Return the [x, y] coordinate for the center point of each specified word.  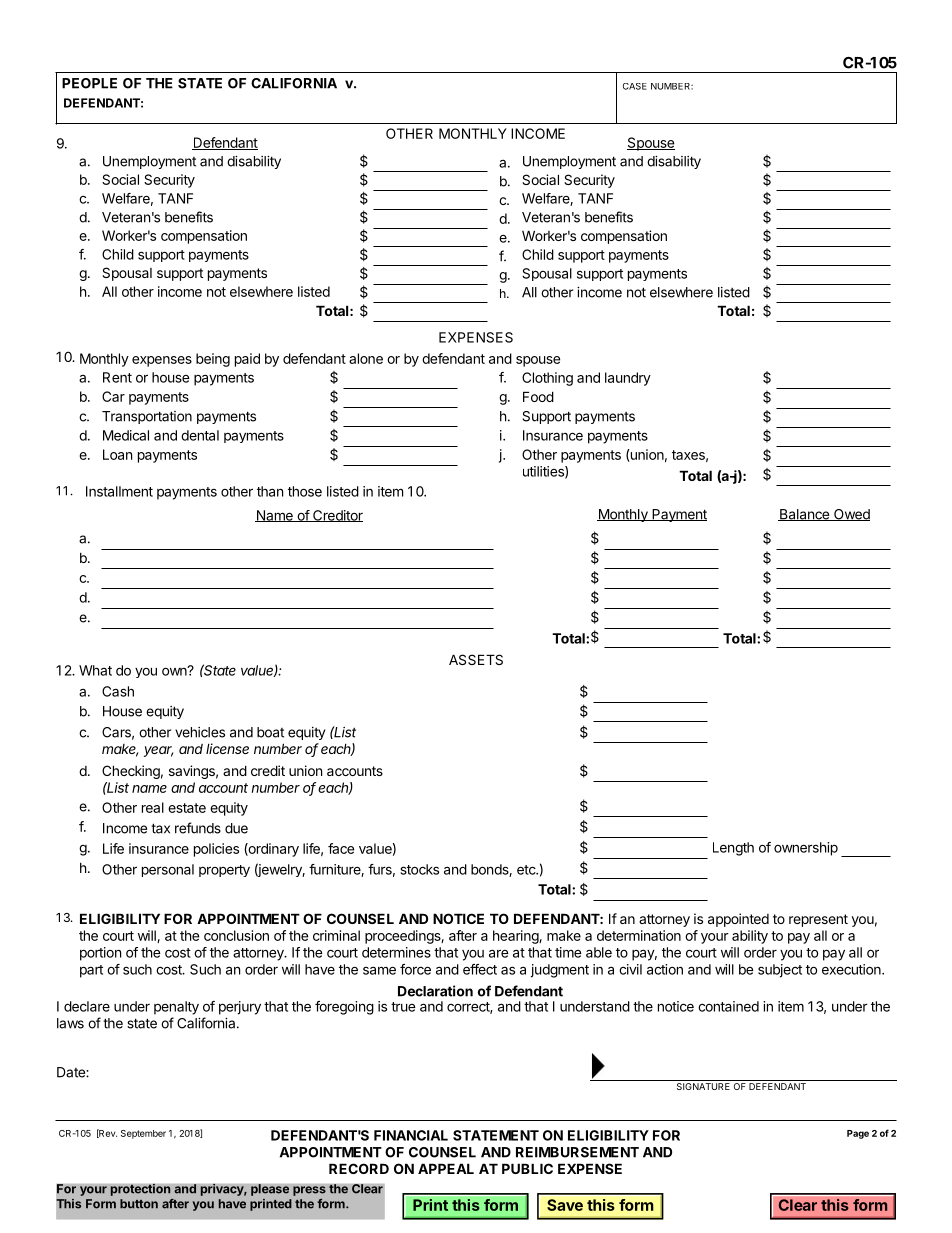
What [95, 670]
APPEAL [446, 1168]
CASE [635, 86]
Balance [804, 515]
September [143, 1134]
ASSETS [476, 659]
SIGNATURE [703, 1086]
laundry [628, 379]
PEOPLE [89, 83]
